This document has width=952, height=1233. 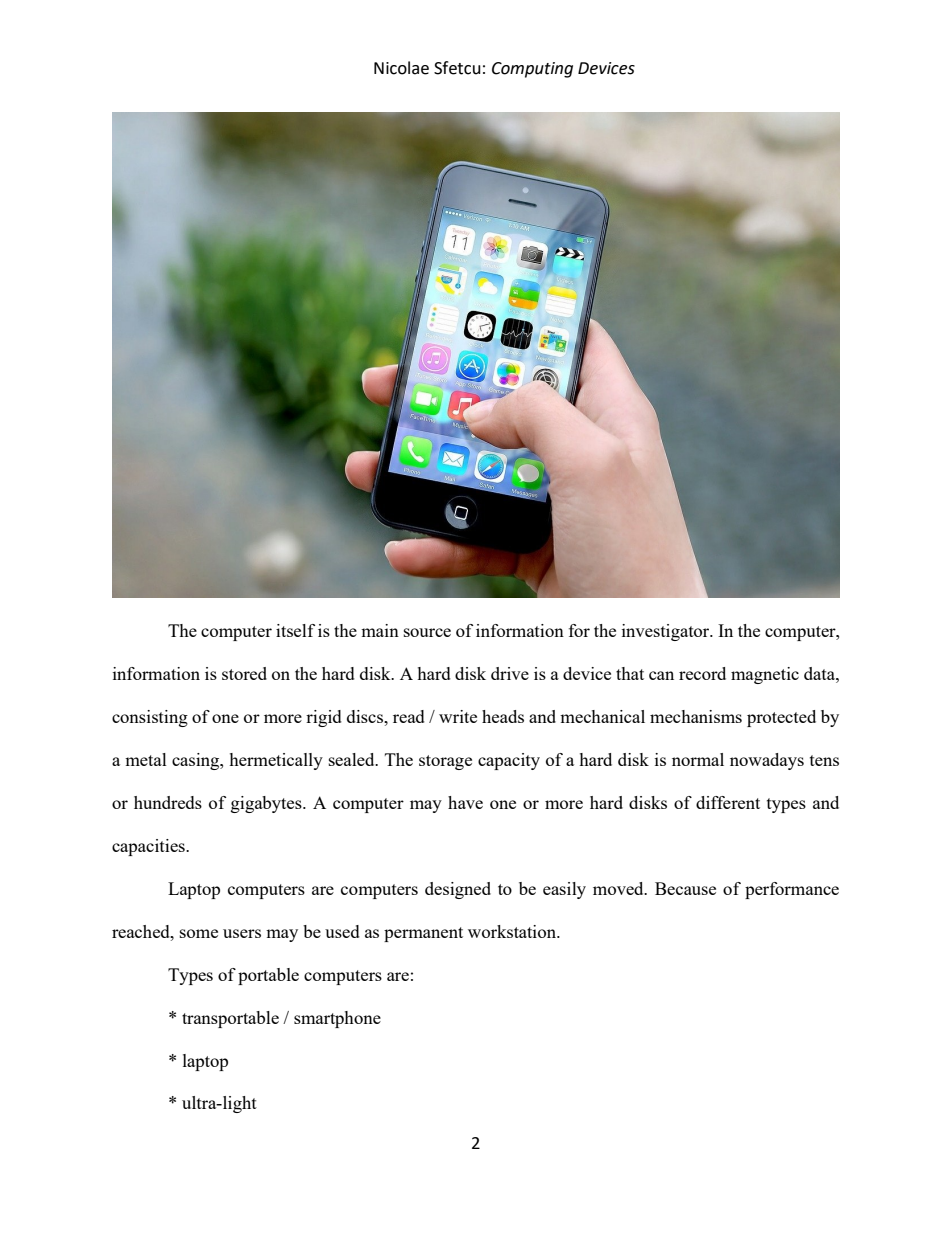 What do you see at coordinates (242, 933) in the document?
I see `users` at bounding box center [242, 933].
